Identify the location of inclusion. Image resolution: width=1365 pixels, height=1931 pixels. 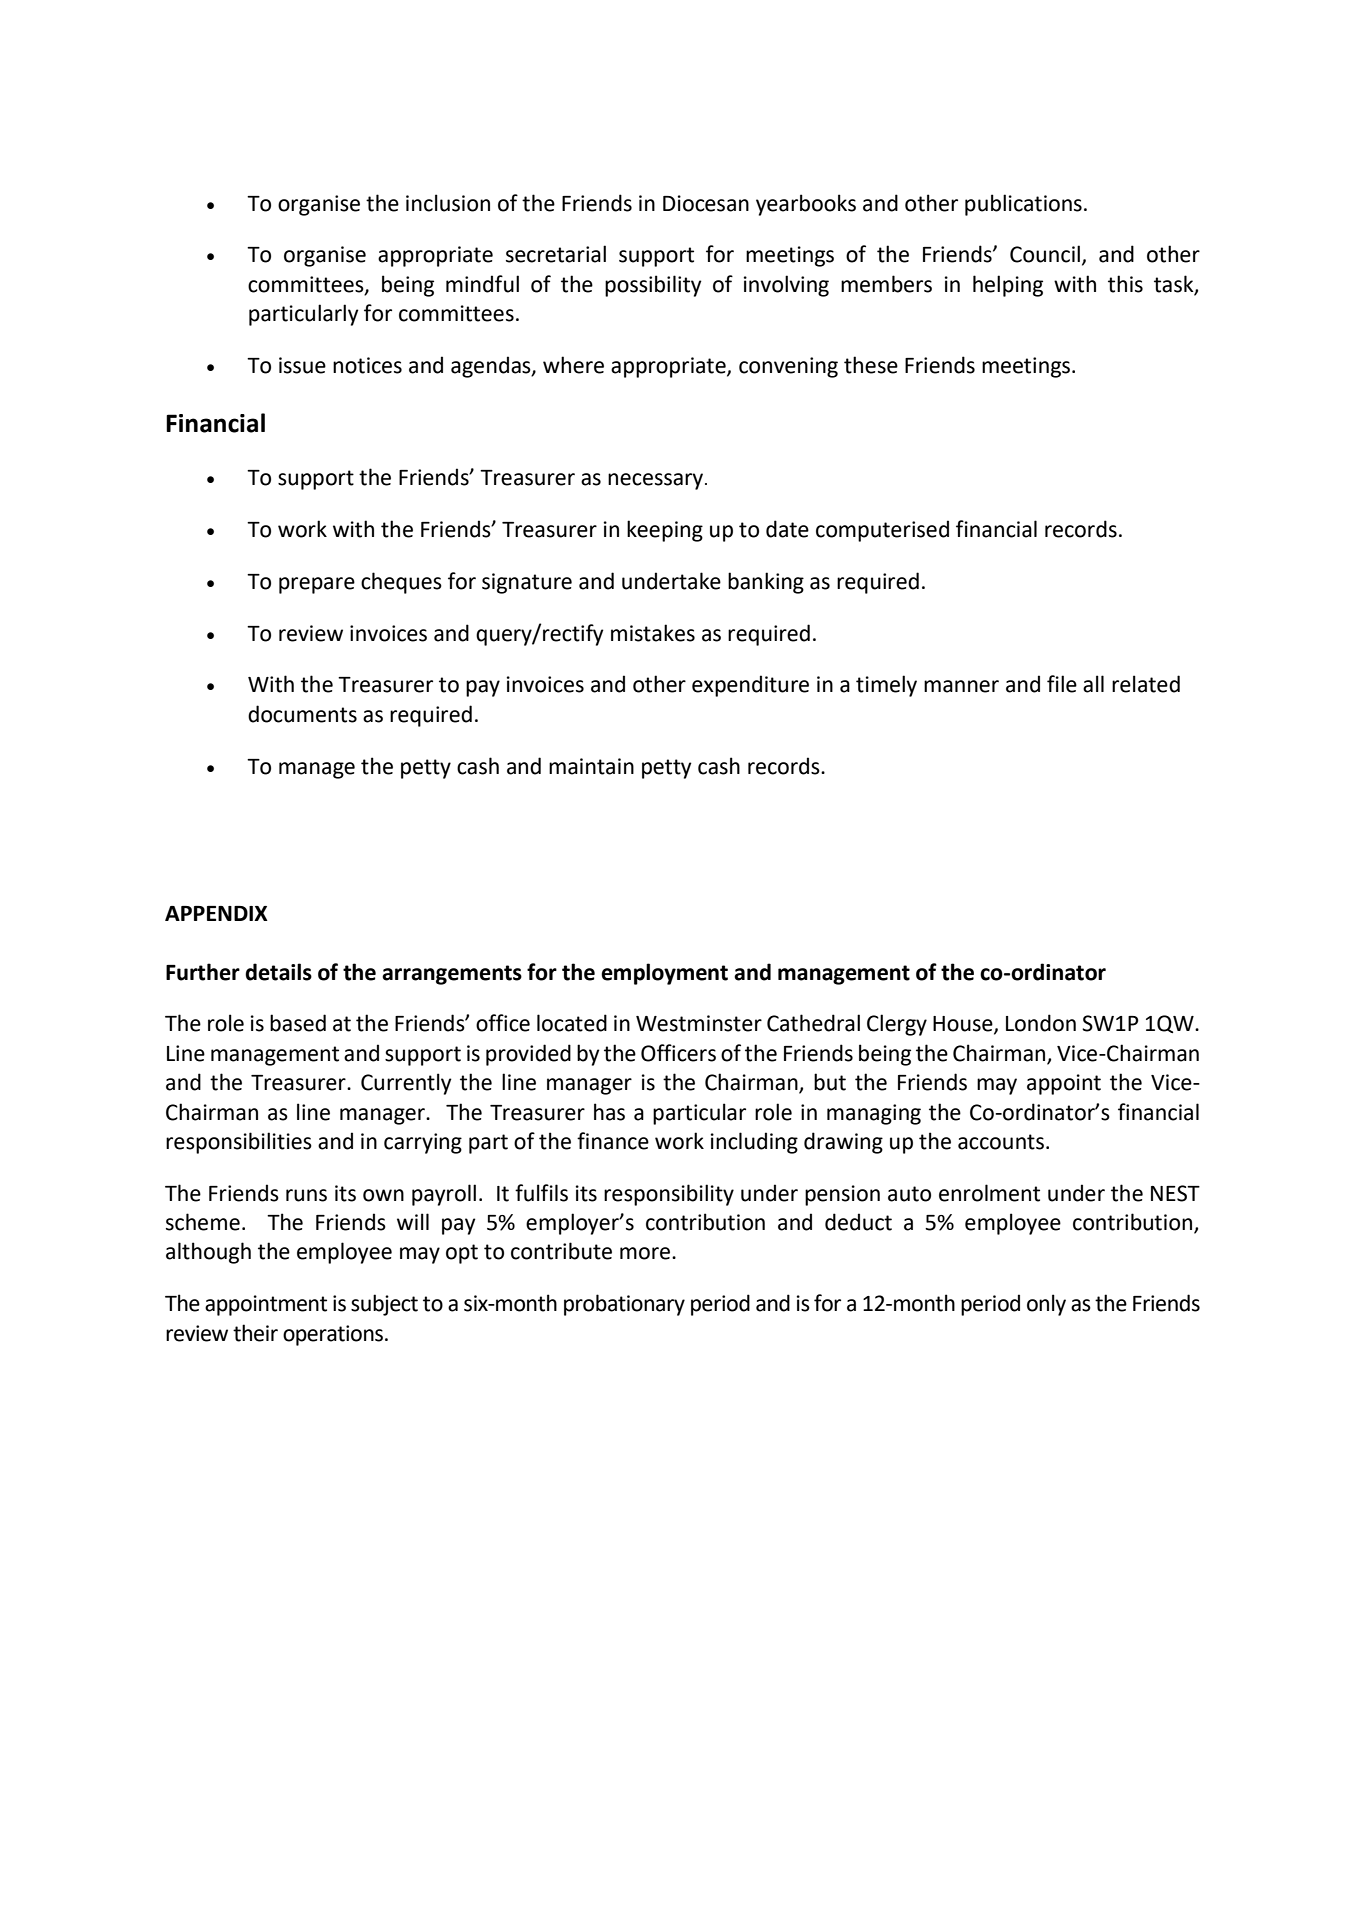
(448, 203).
